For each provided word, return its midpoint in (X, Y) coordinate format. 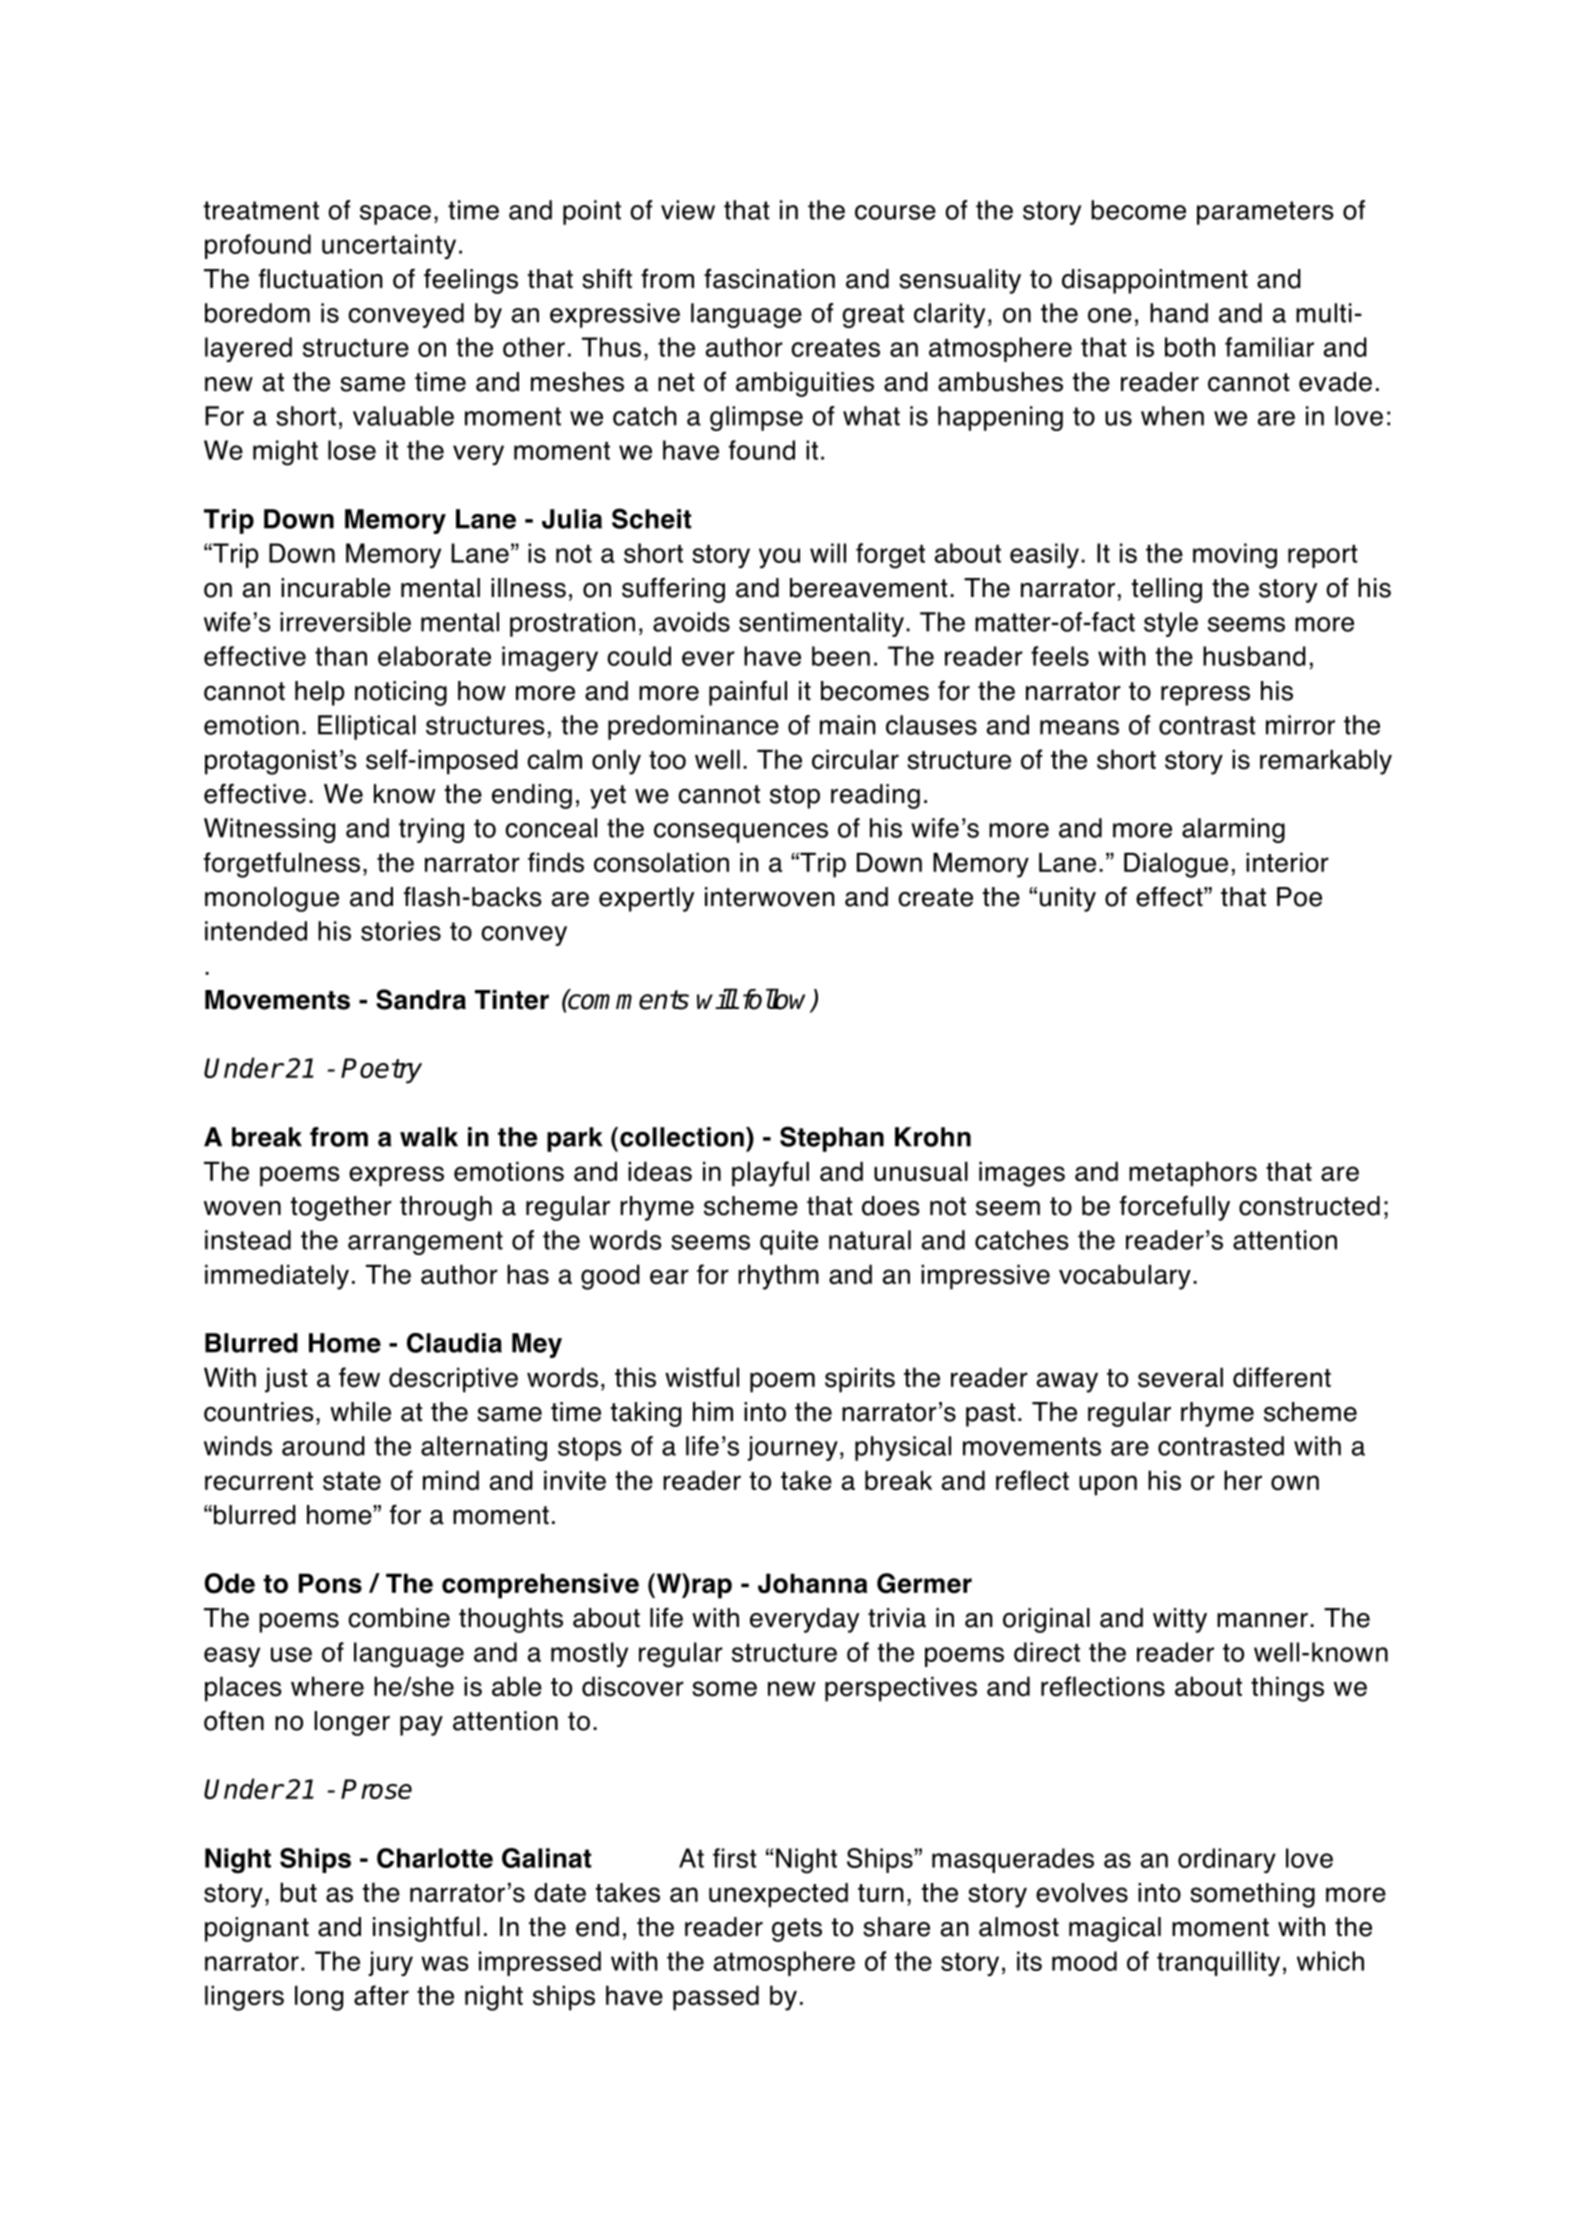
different (1282, 1377)
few (359, 1377)
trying (431, 830)
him (713, 1411)
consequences (741, 833)
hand (1179, 313)
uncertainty (389, 246)
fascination (769, 278)
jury (390, 1963)
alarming (1233, 830)
